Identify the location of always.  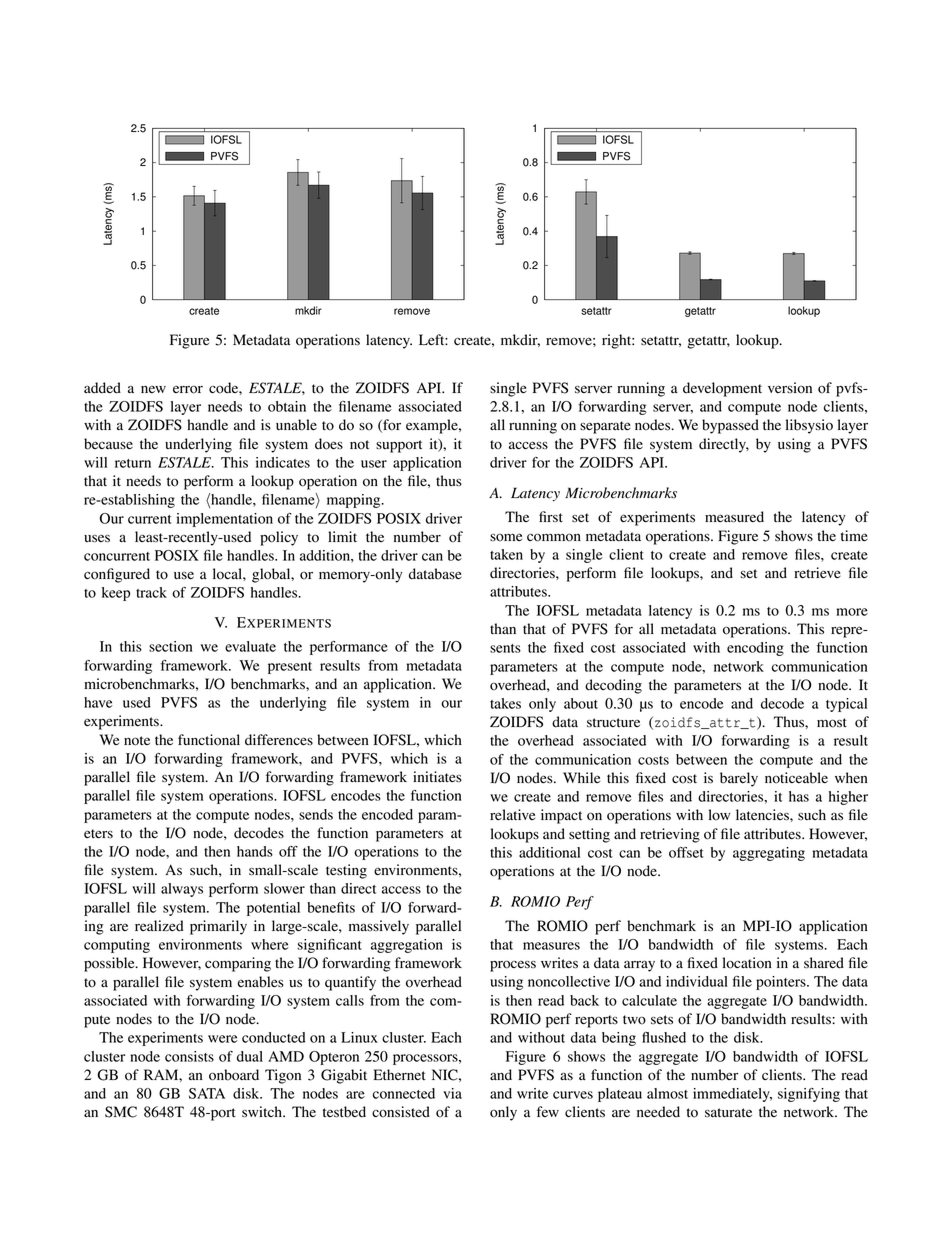
(182, 890).
